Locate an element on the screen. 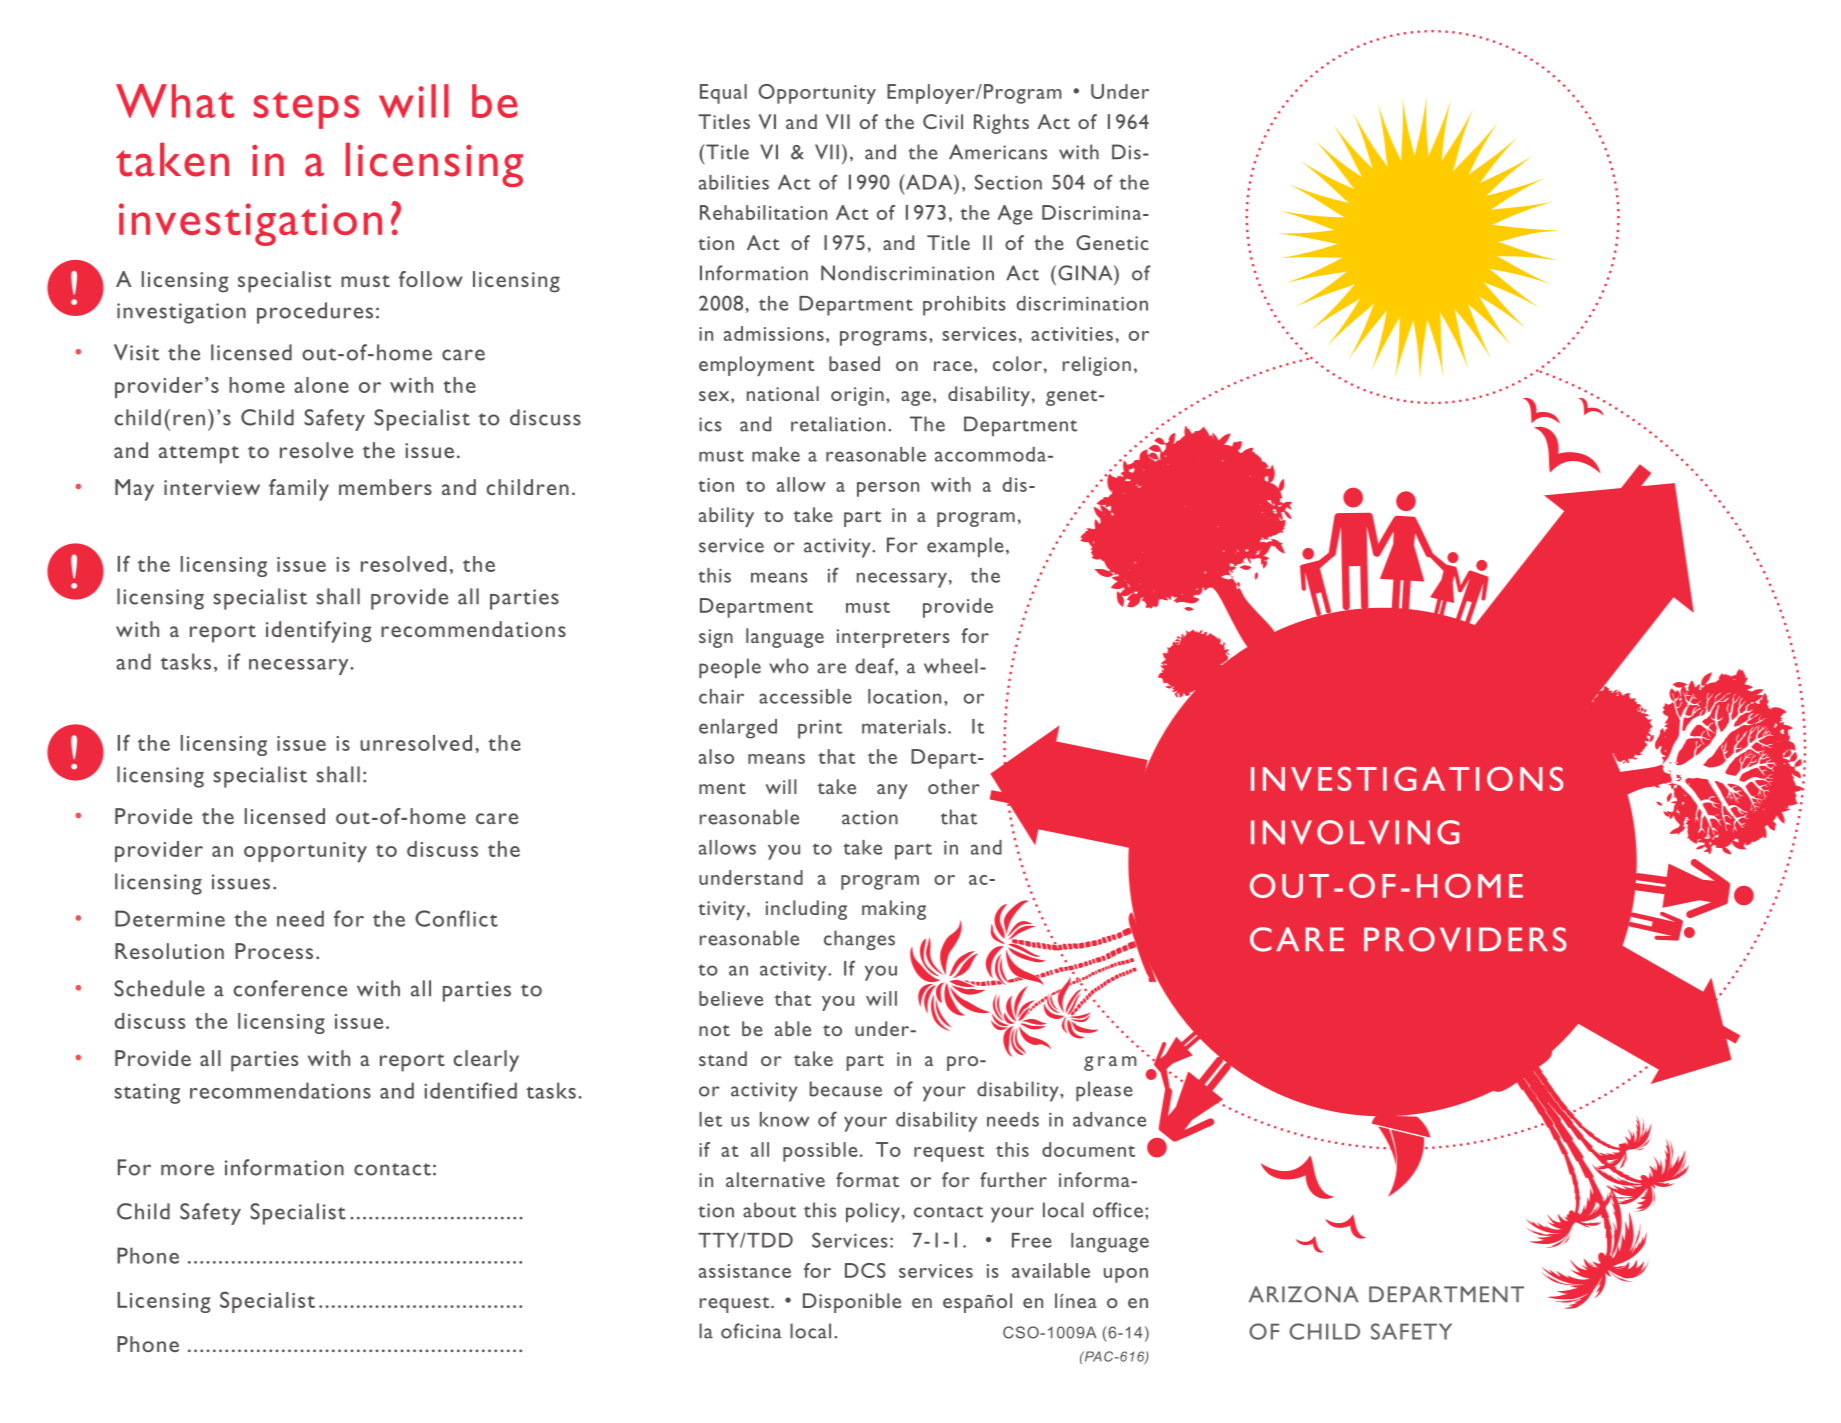 Image resolution: width=1841 pixels, height=1423 pixels. conference is located at coordinates (290, 988).
